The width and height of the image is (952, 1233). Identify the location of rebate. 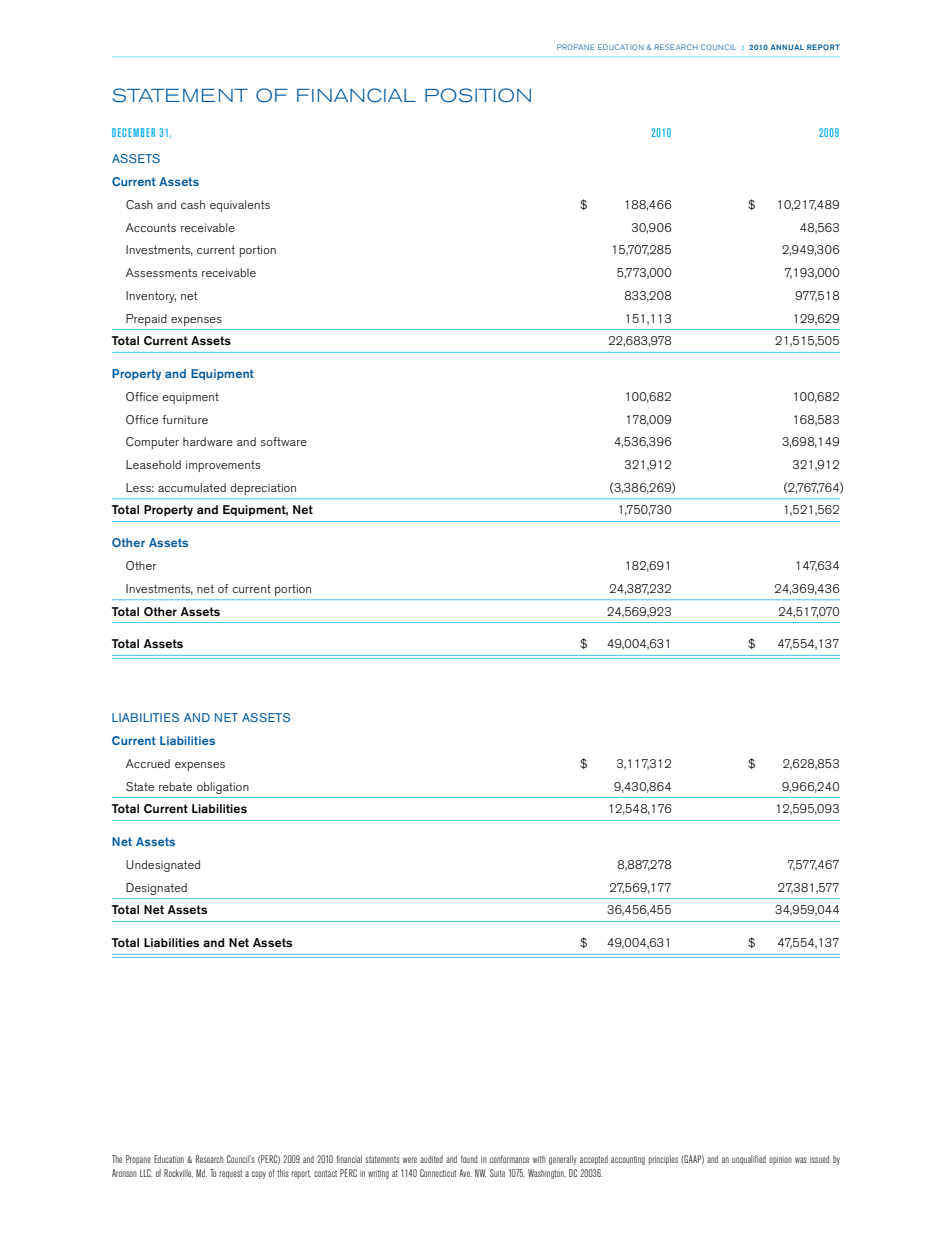
(175, 786).
